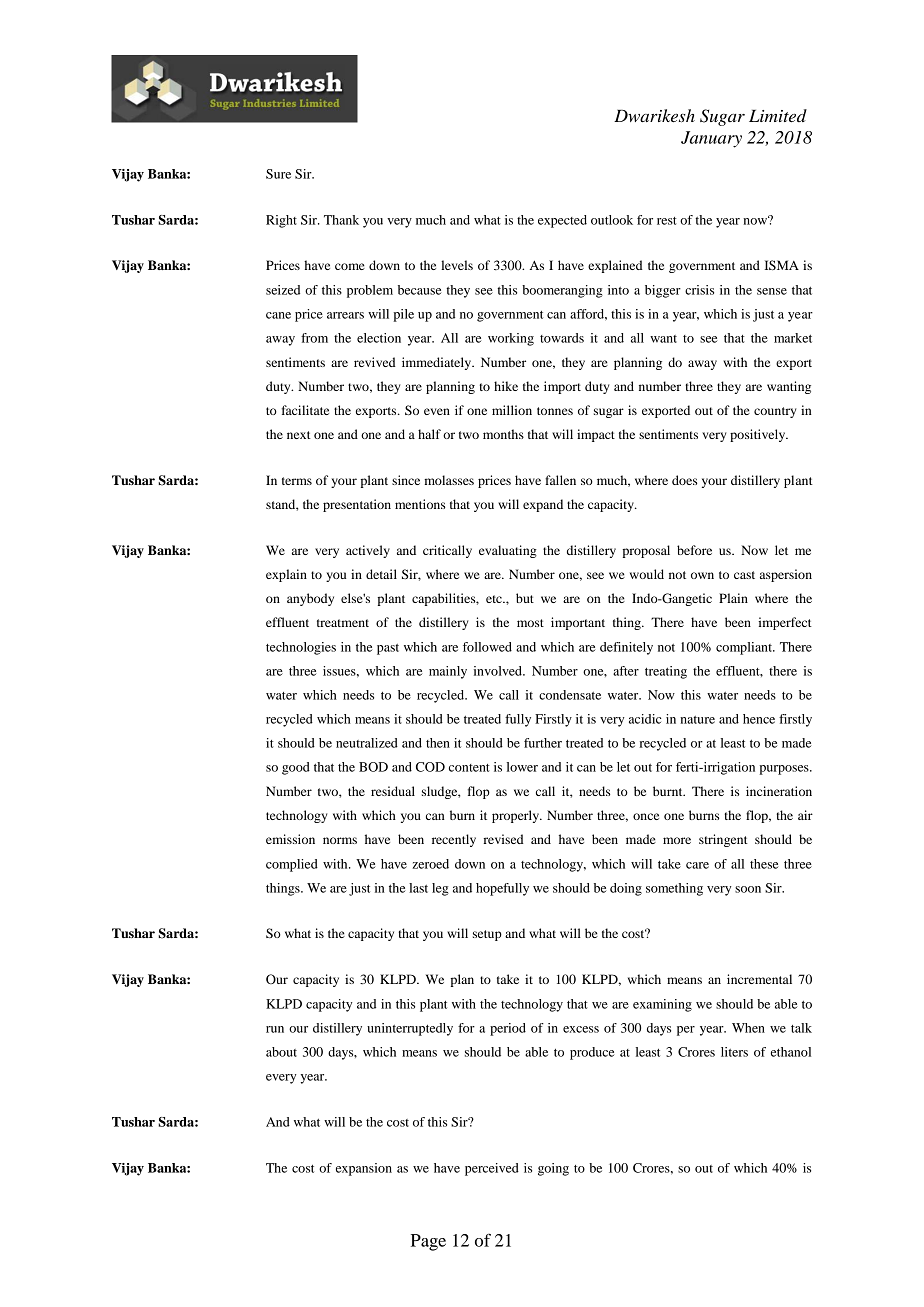 The width and height of the page is (924, 1307). What do you see at coordinates (570, 695) in the page?
I see `condensate` at bounding box center [570, 695].
